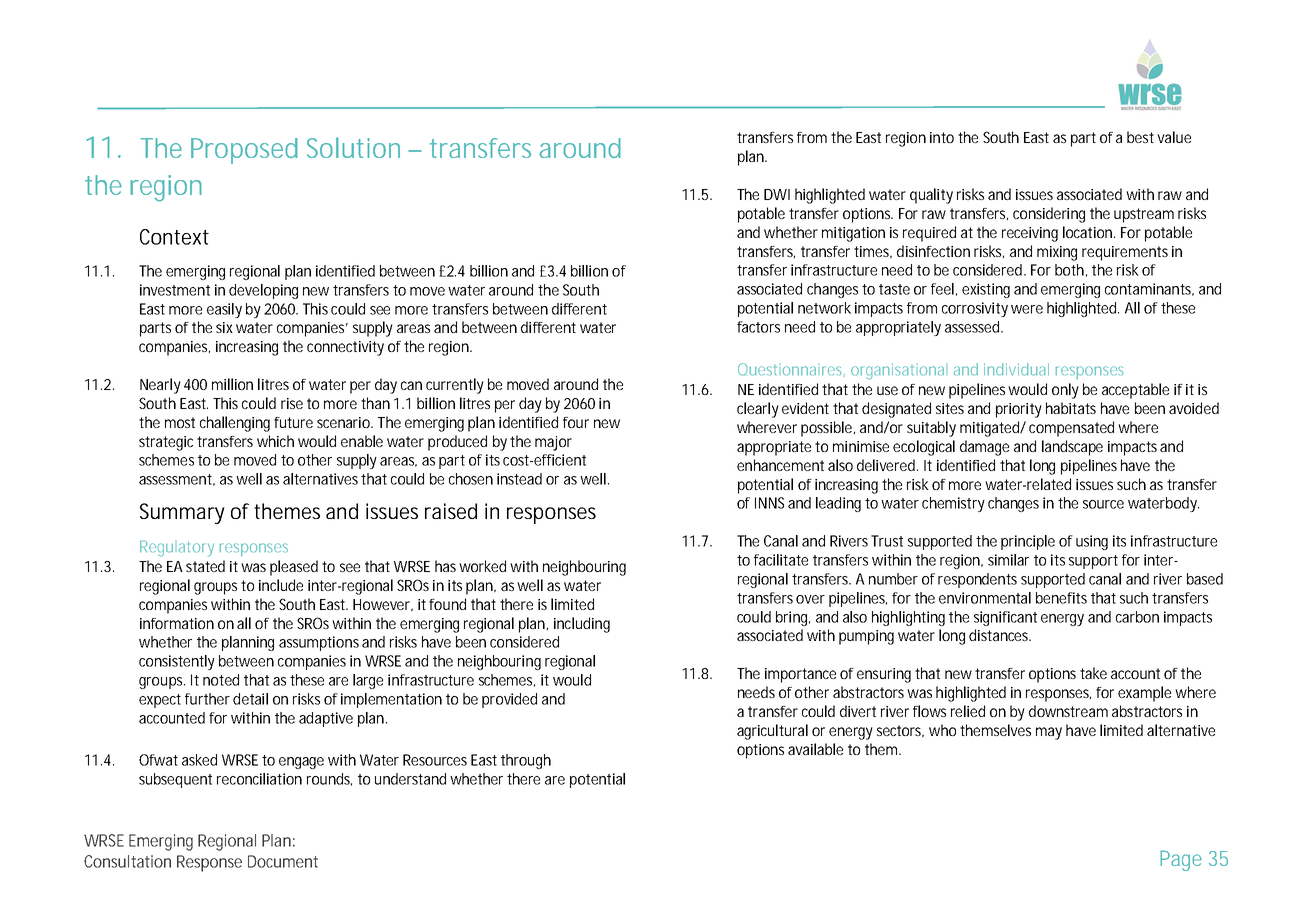 Image resolution: width=1308 pixels, height=924 pixels. Describe the element at coordinates (1140, 137) in the screenshot. I see `best` at that location.
